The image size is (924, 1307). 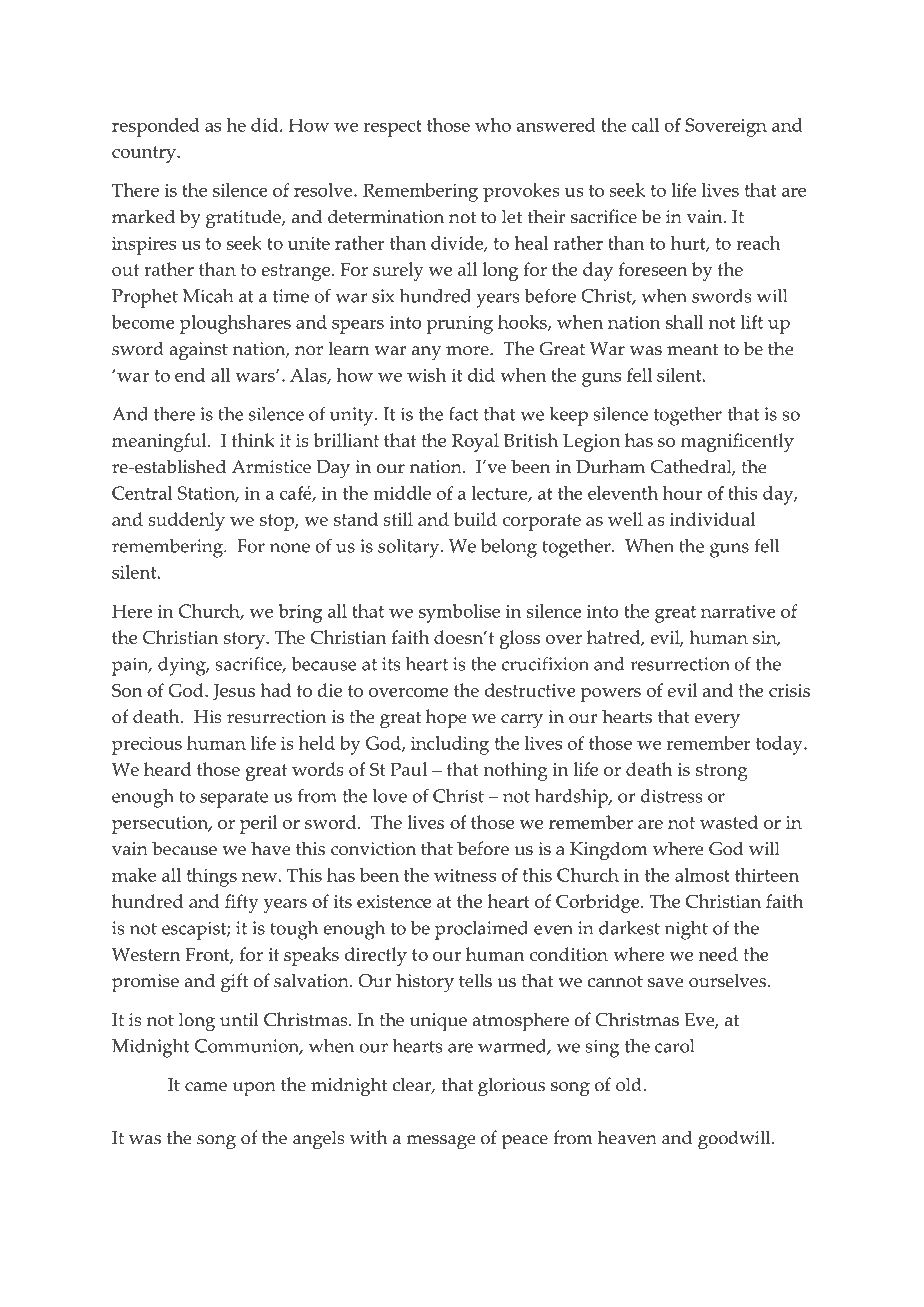 I want to click on Jesus, so click(x=234, y=692).
